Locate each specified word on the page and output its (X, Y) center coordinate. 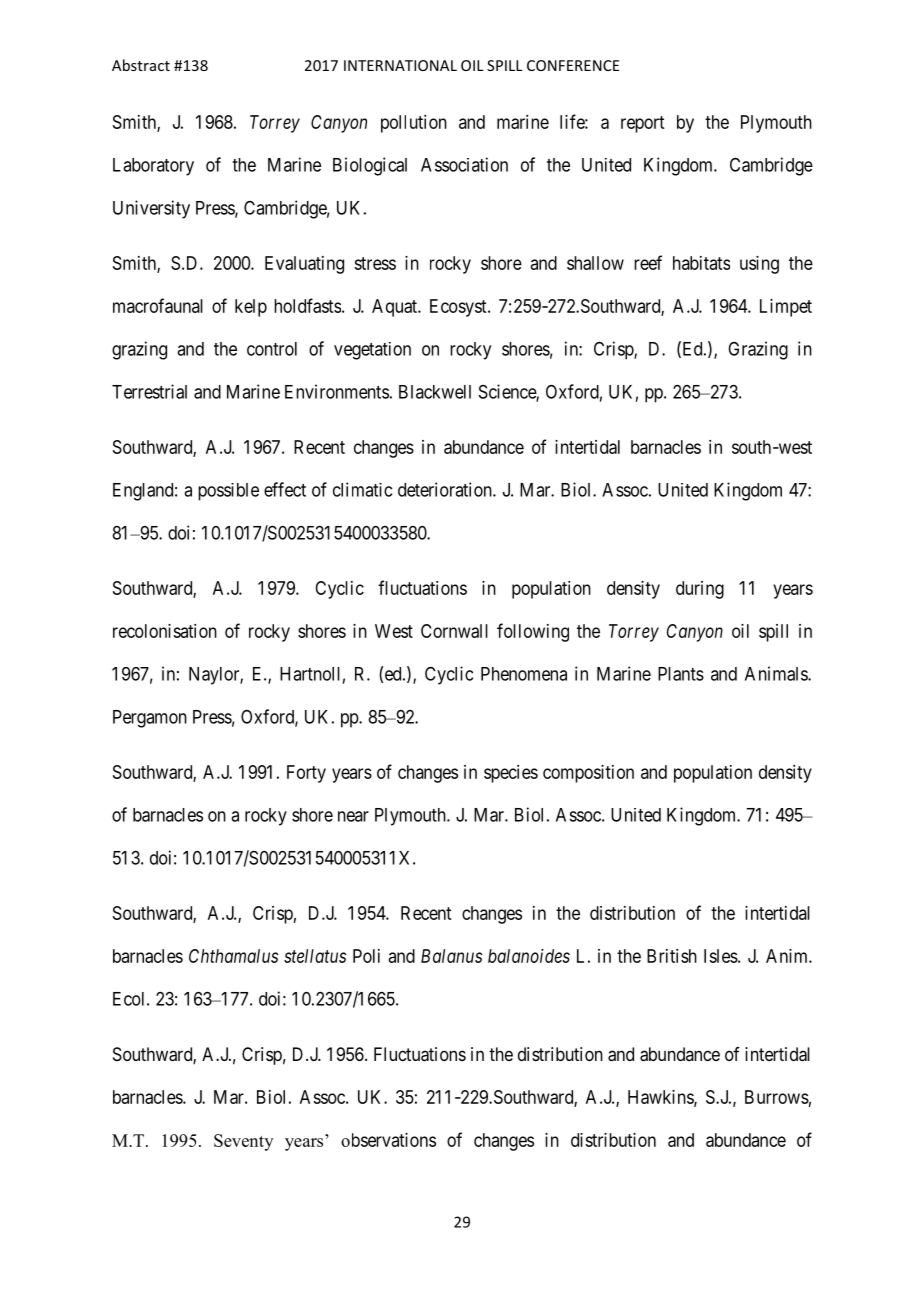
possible (228, 492)
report (642, 124)
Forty (306, 774)
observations (388, 1140)
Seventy (243, 1142)
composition (588, 774)
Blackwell (435, 392)
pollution (414, 124)
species (511, 774)
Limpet (786, 308)
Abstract (141, 65)
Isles (721, 956)
